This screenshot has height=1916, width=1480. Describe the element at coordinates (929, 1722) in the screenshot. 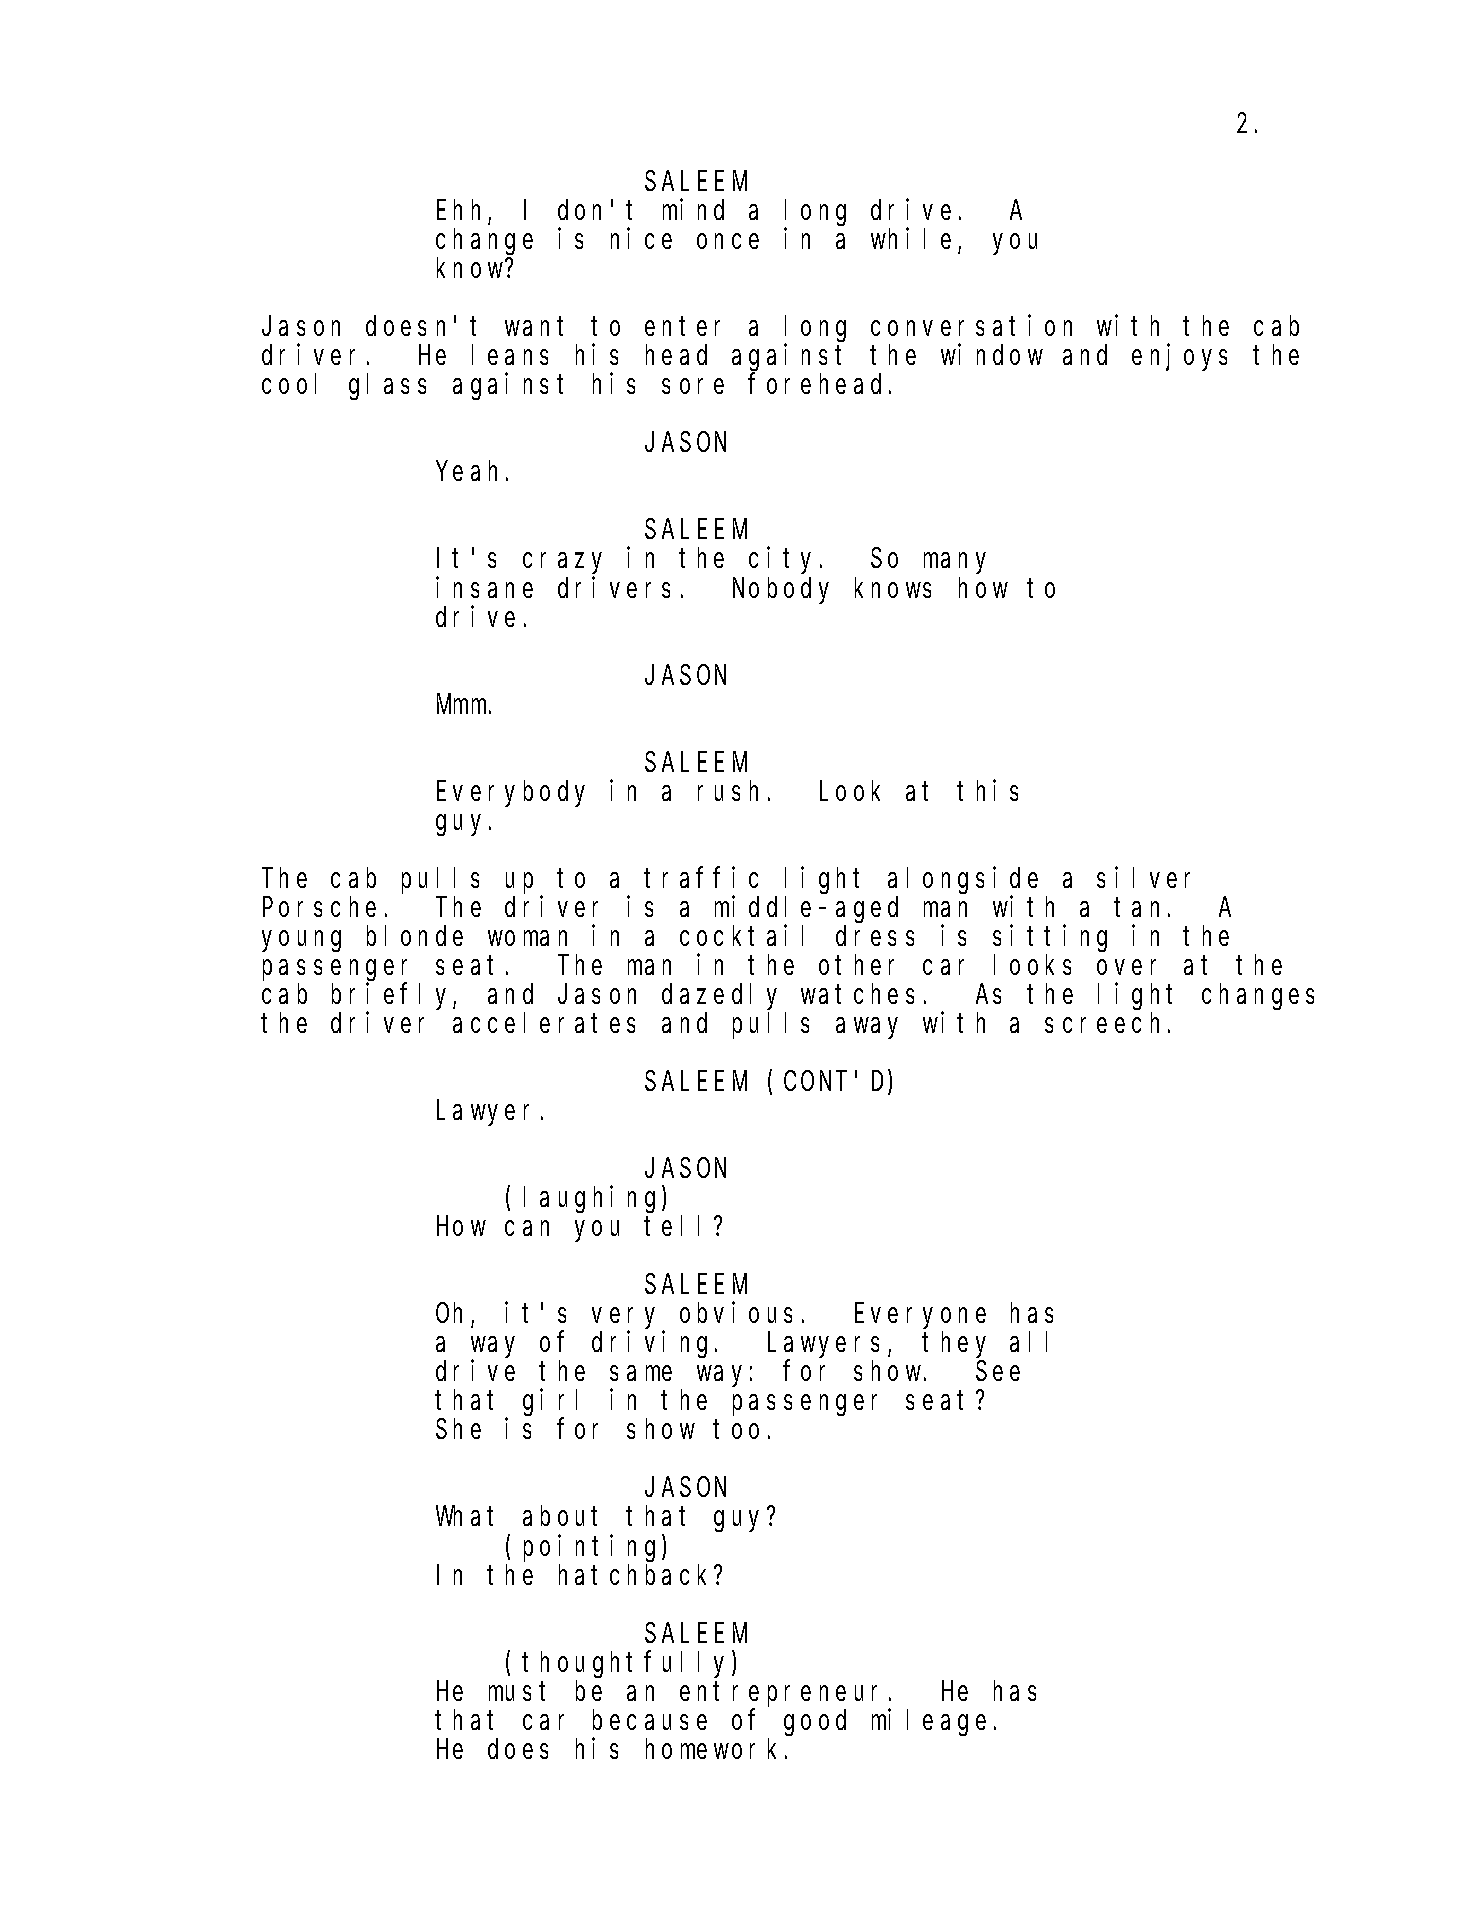

I see `mileage` at that location.
